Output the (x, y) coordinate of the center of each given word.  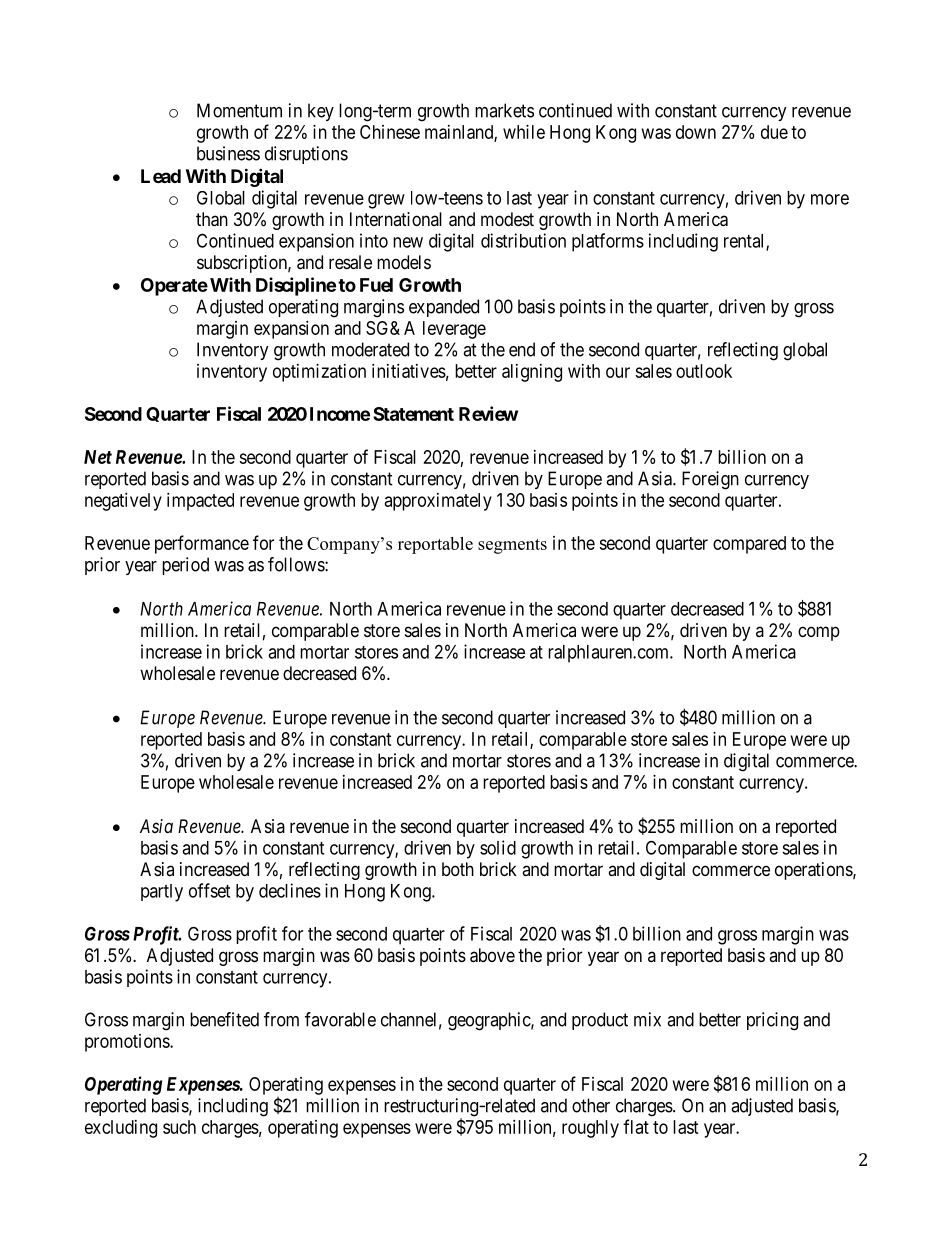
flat (636, 1126)
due (774, 132)
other (591, 1105)
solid (498, 847)
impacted (200, 502)
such (179, 1127)
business (228, 153)
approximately (438, 502)
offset (209, 890)
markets (504, 110)
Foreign (710, 480)
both (458, 869)
